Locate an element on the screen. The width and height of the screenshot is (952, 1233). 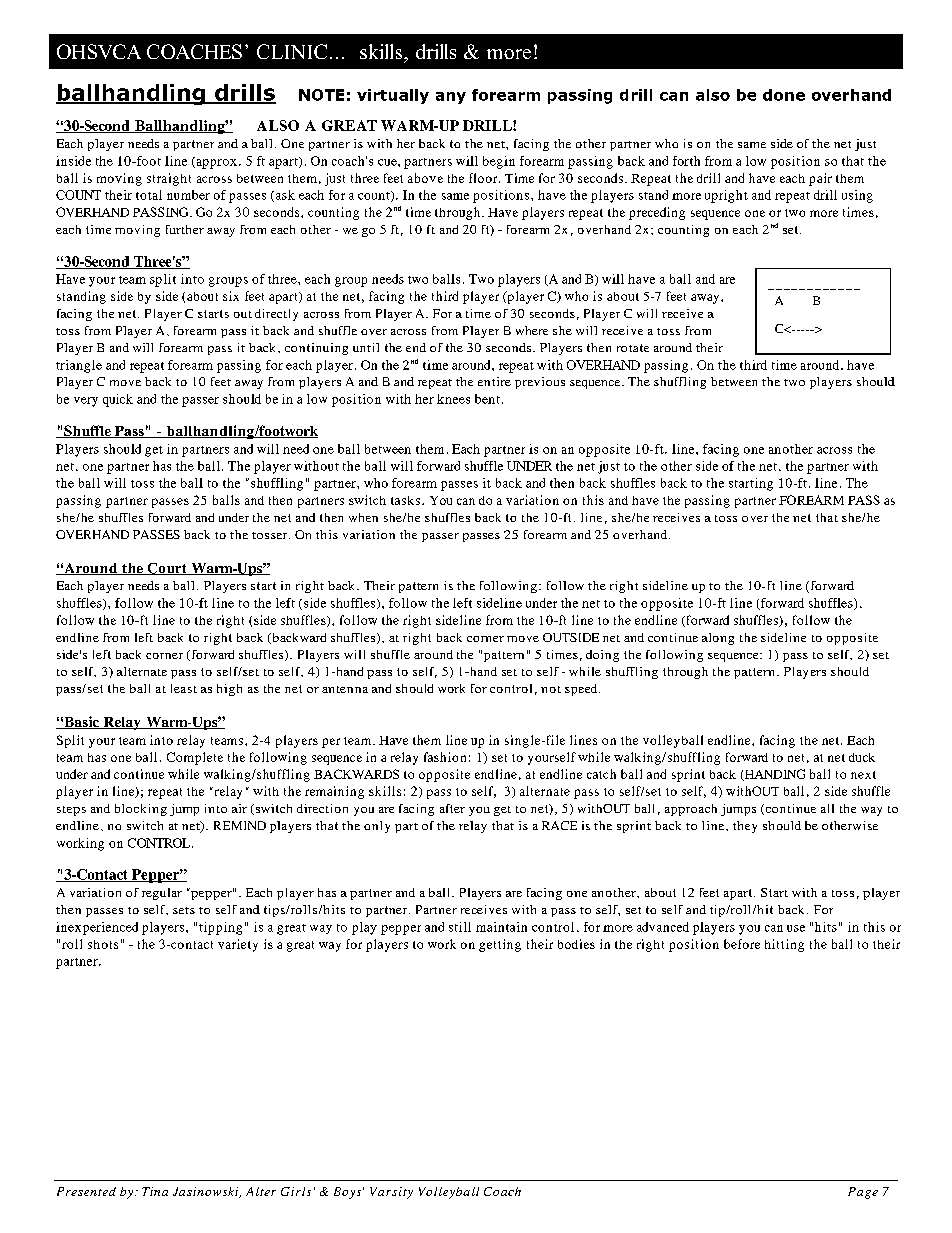
done is located at coordinates (784, 95).
